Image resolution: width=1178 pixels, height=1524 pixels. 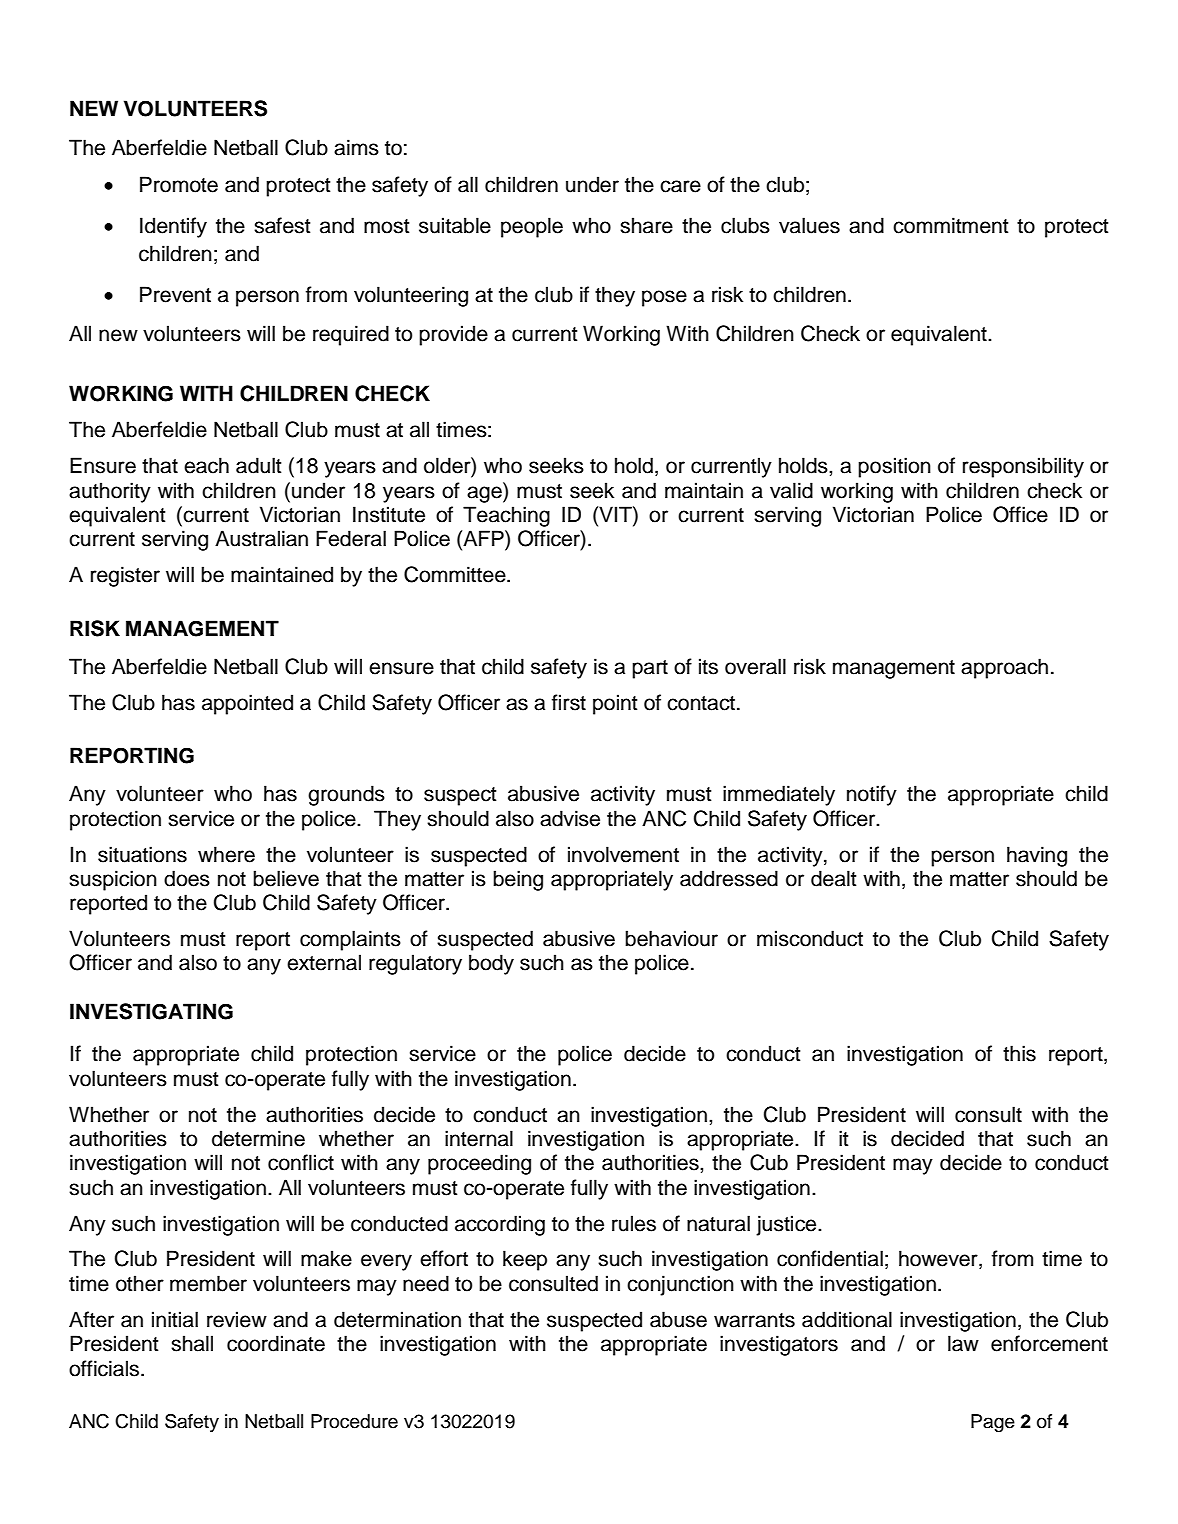 What do you see at coordinates (192, 1343) in the image?
I see `shall` at bounding box center [192, 1343].
